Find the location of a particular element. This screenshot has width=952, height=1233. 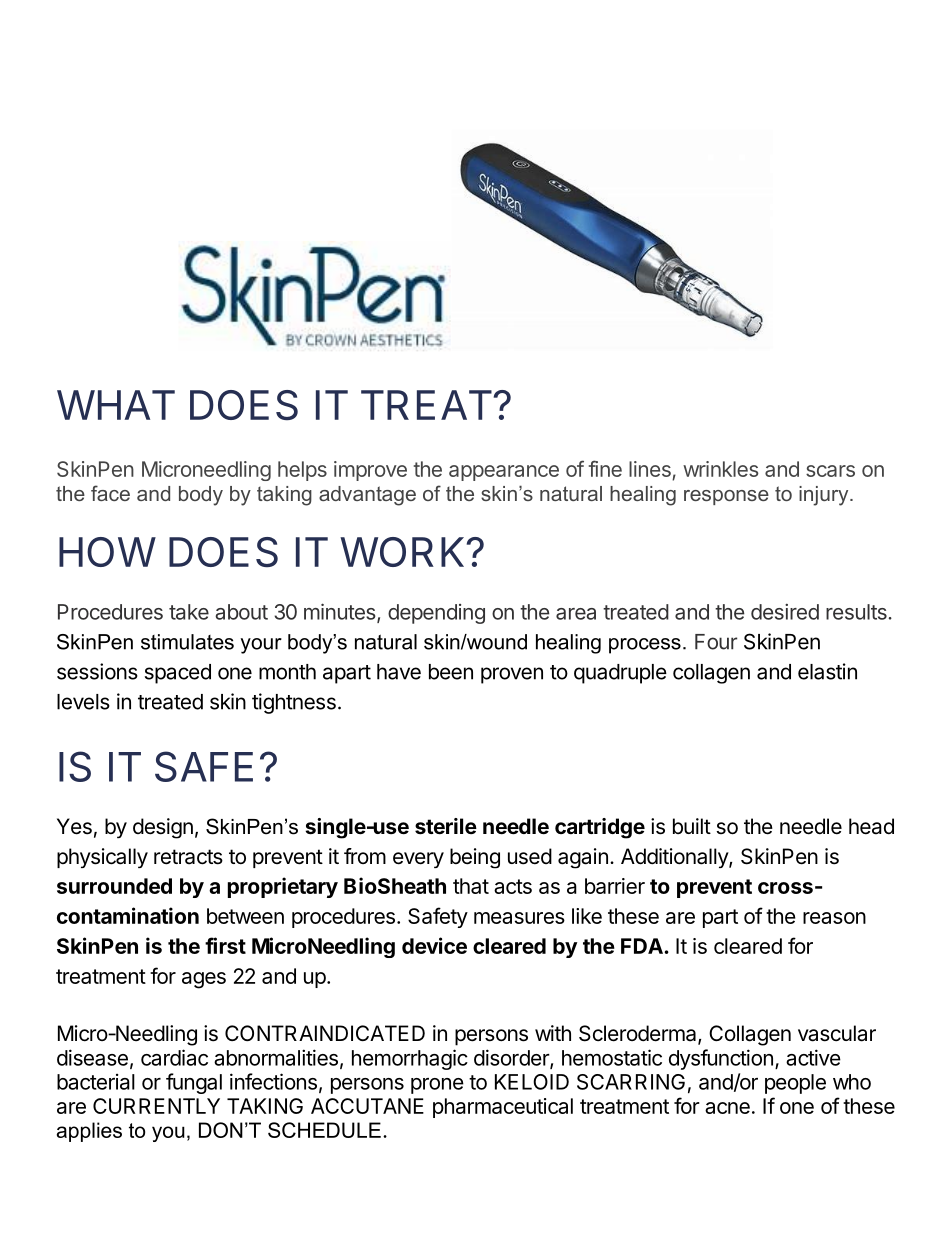

ages is located at coordinates (204, 980).
